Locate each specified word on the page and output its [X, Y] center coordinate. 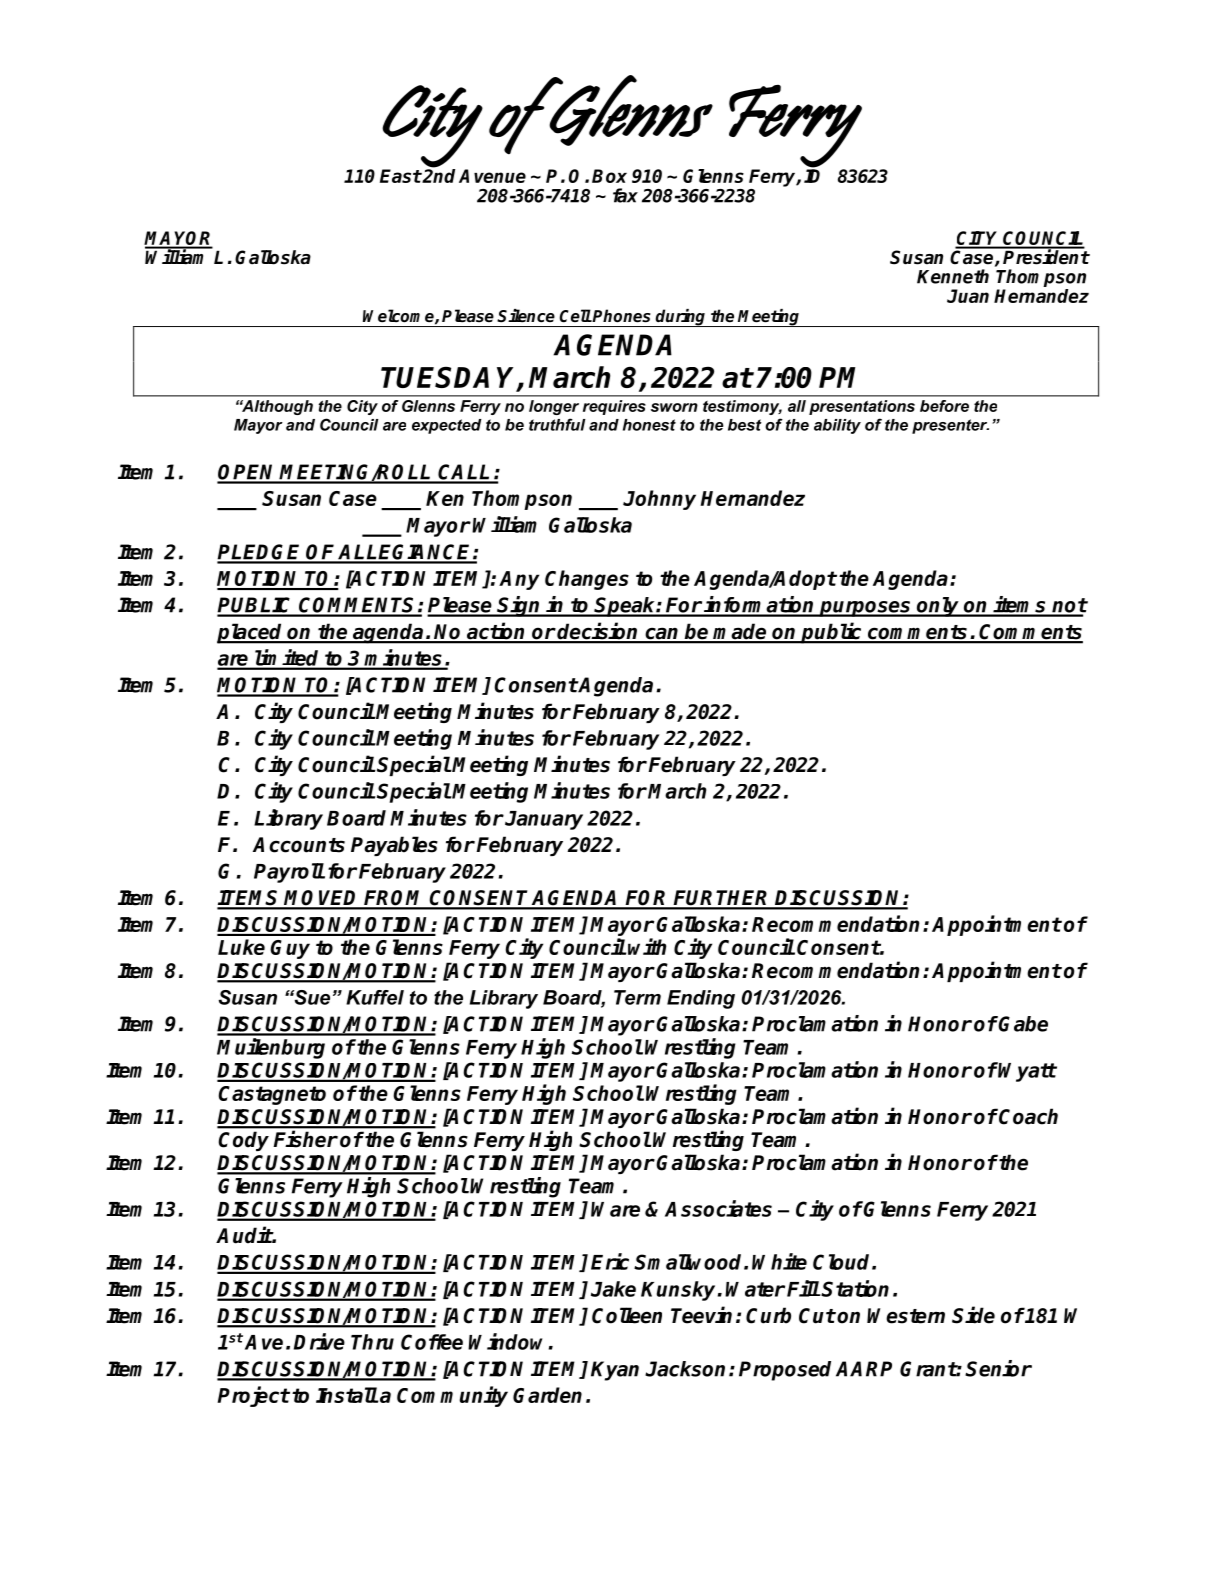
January [544, 820]
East [401, 176]
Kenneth [953, 276]
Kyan [615, 1371]
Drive [319, 1341]
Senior [998, 1368]
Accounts [299, 845]
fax [625, 195]
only [938, 607]
